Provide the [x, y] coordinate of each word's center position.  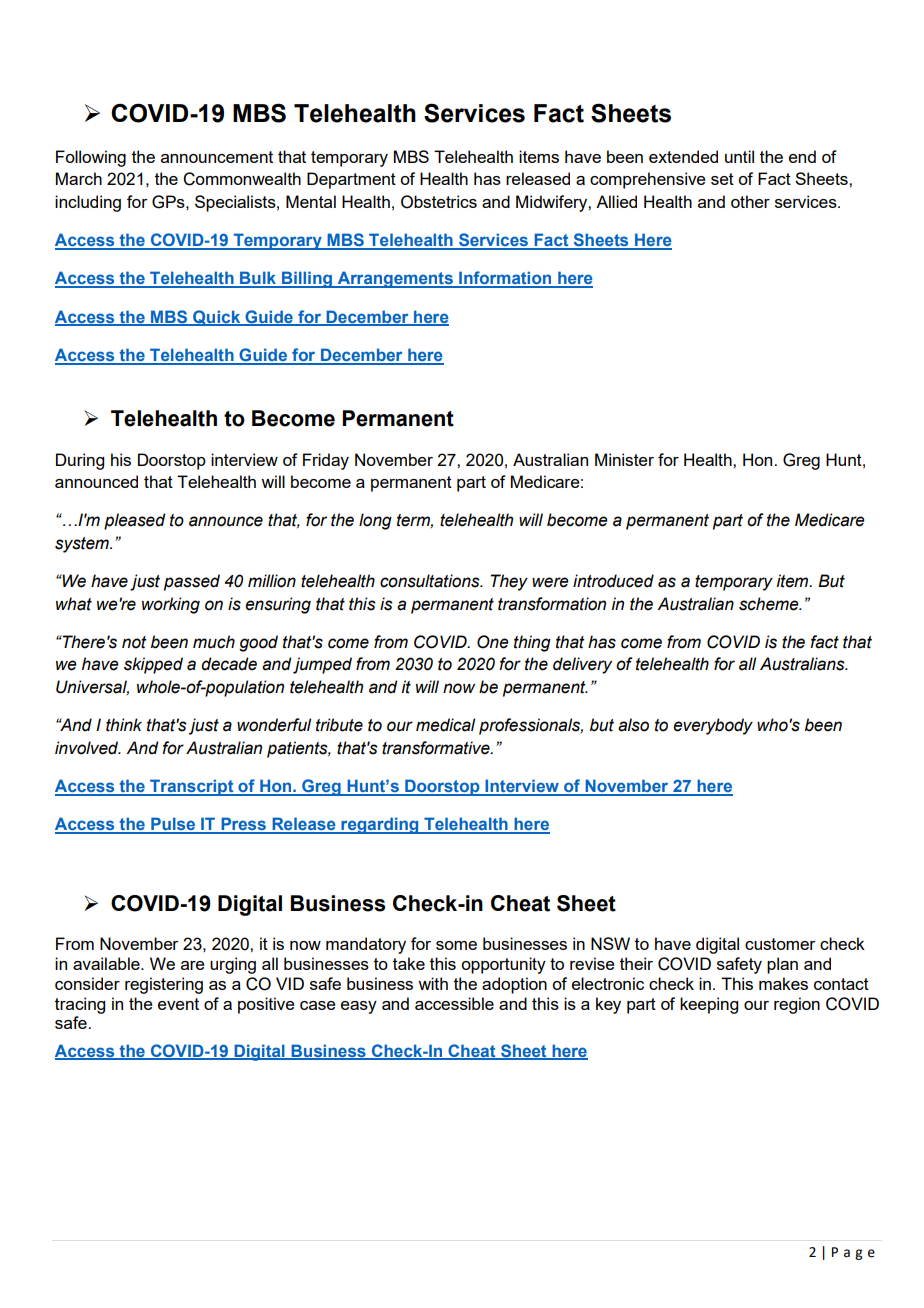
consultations [431, 581]
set [722, 179]
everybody [713, 726]
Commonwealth [242, 179]
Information [505, 279]
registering [164, 985]
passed [192, 582]
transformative [437, 748]
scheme [770, 604]
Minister [624, 459]
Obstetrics [439, 202]
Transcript [192, 787]
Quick [217, 318]
